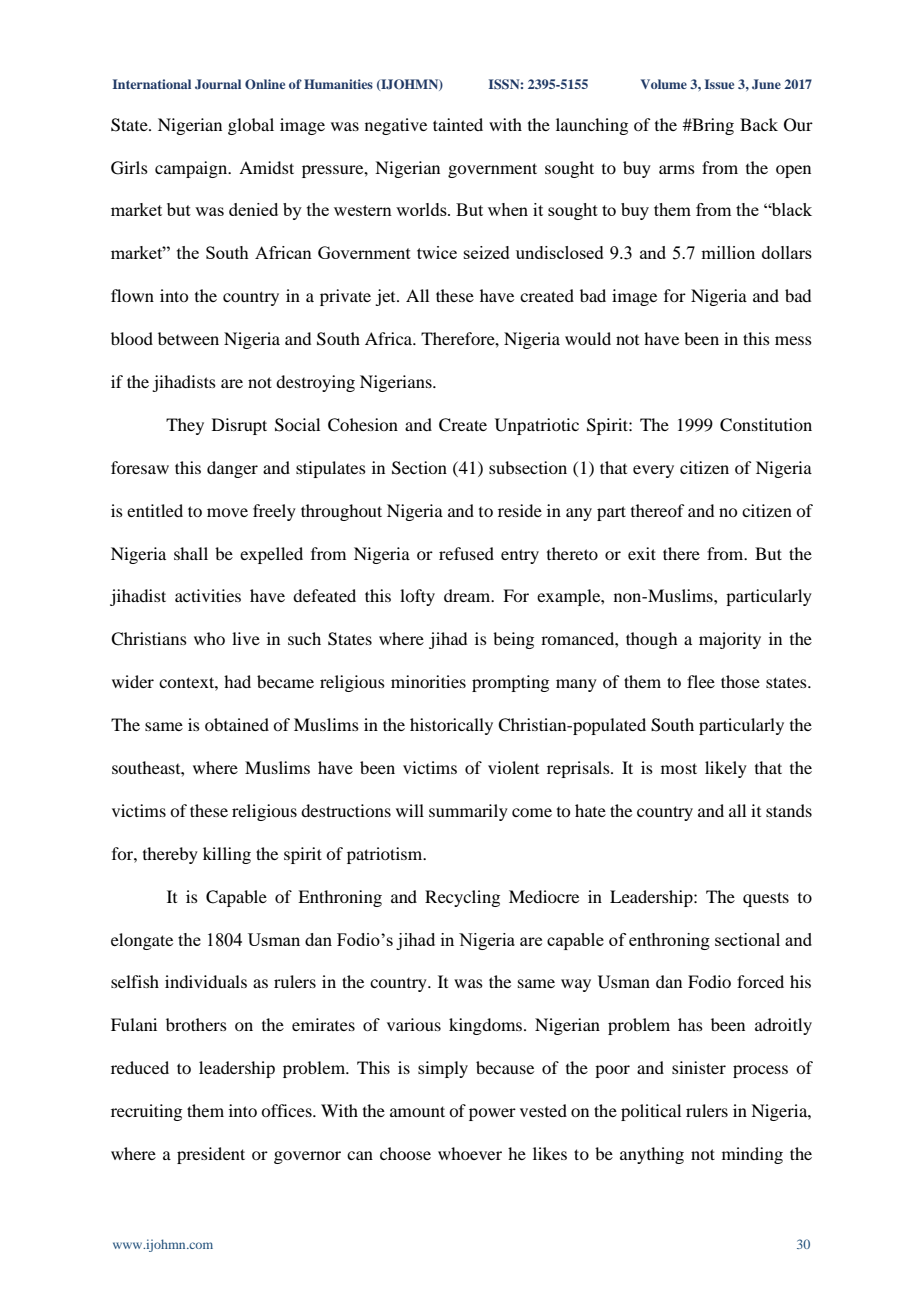 The width and height of the screenshot is (924, 1308). What do you see at coordinates (227, 512) in the screenshot?
I see `move` at bounding box center [227, 512].
